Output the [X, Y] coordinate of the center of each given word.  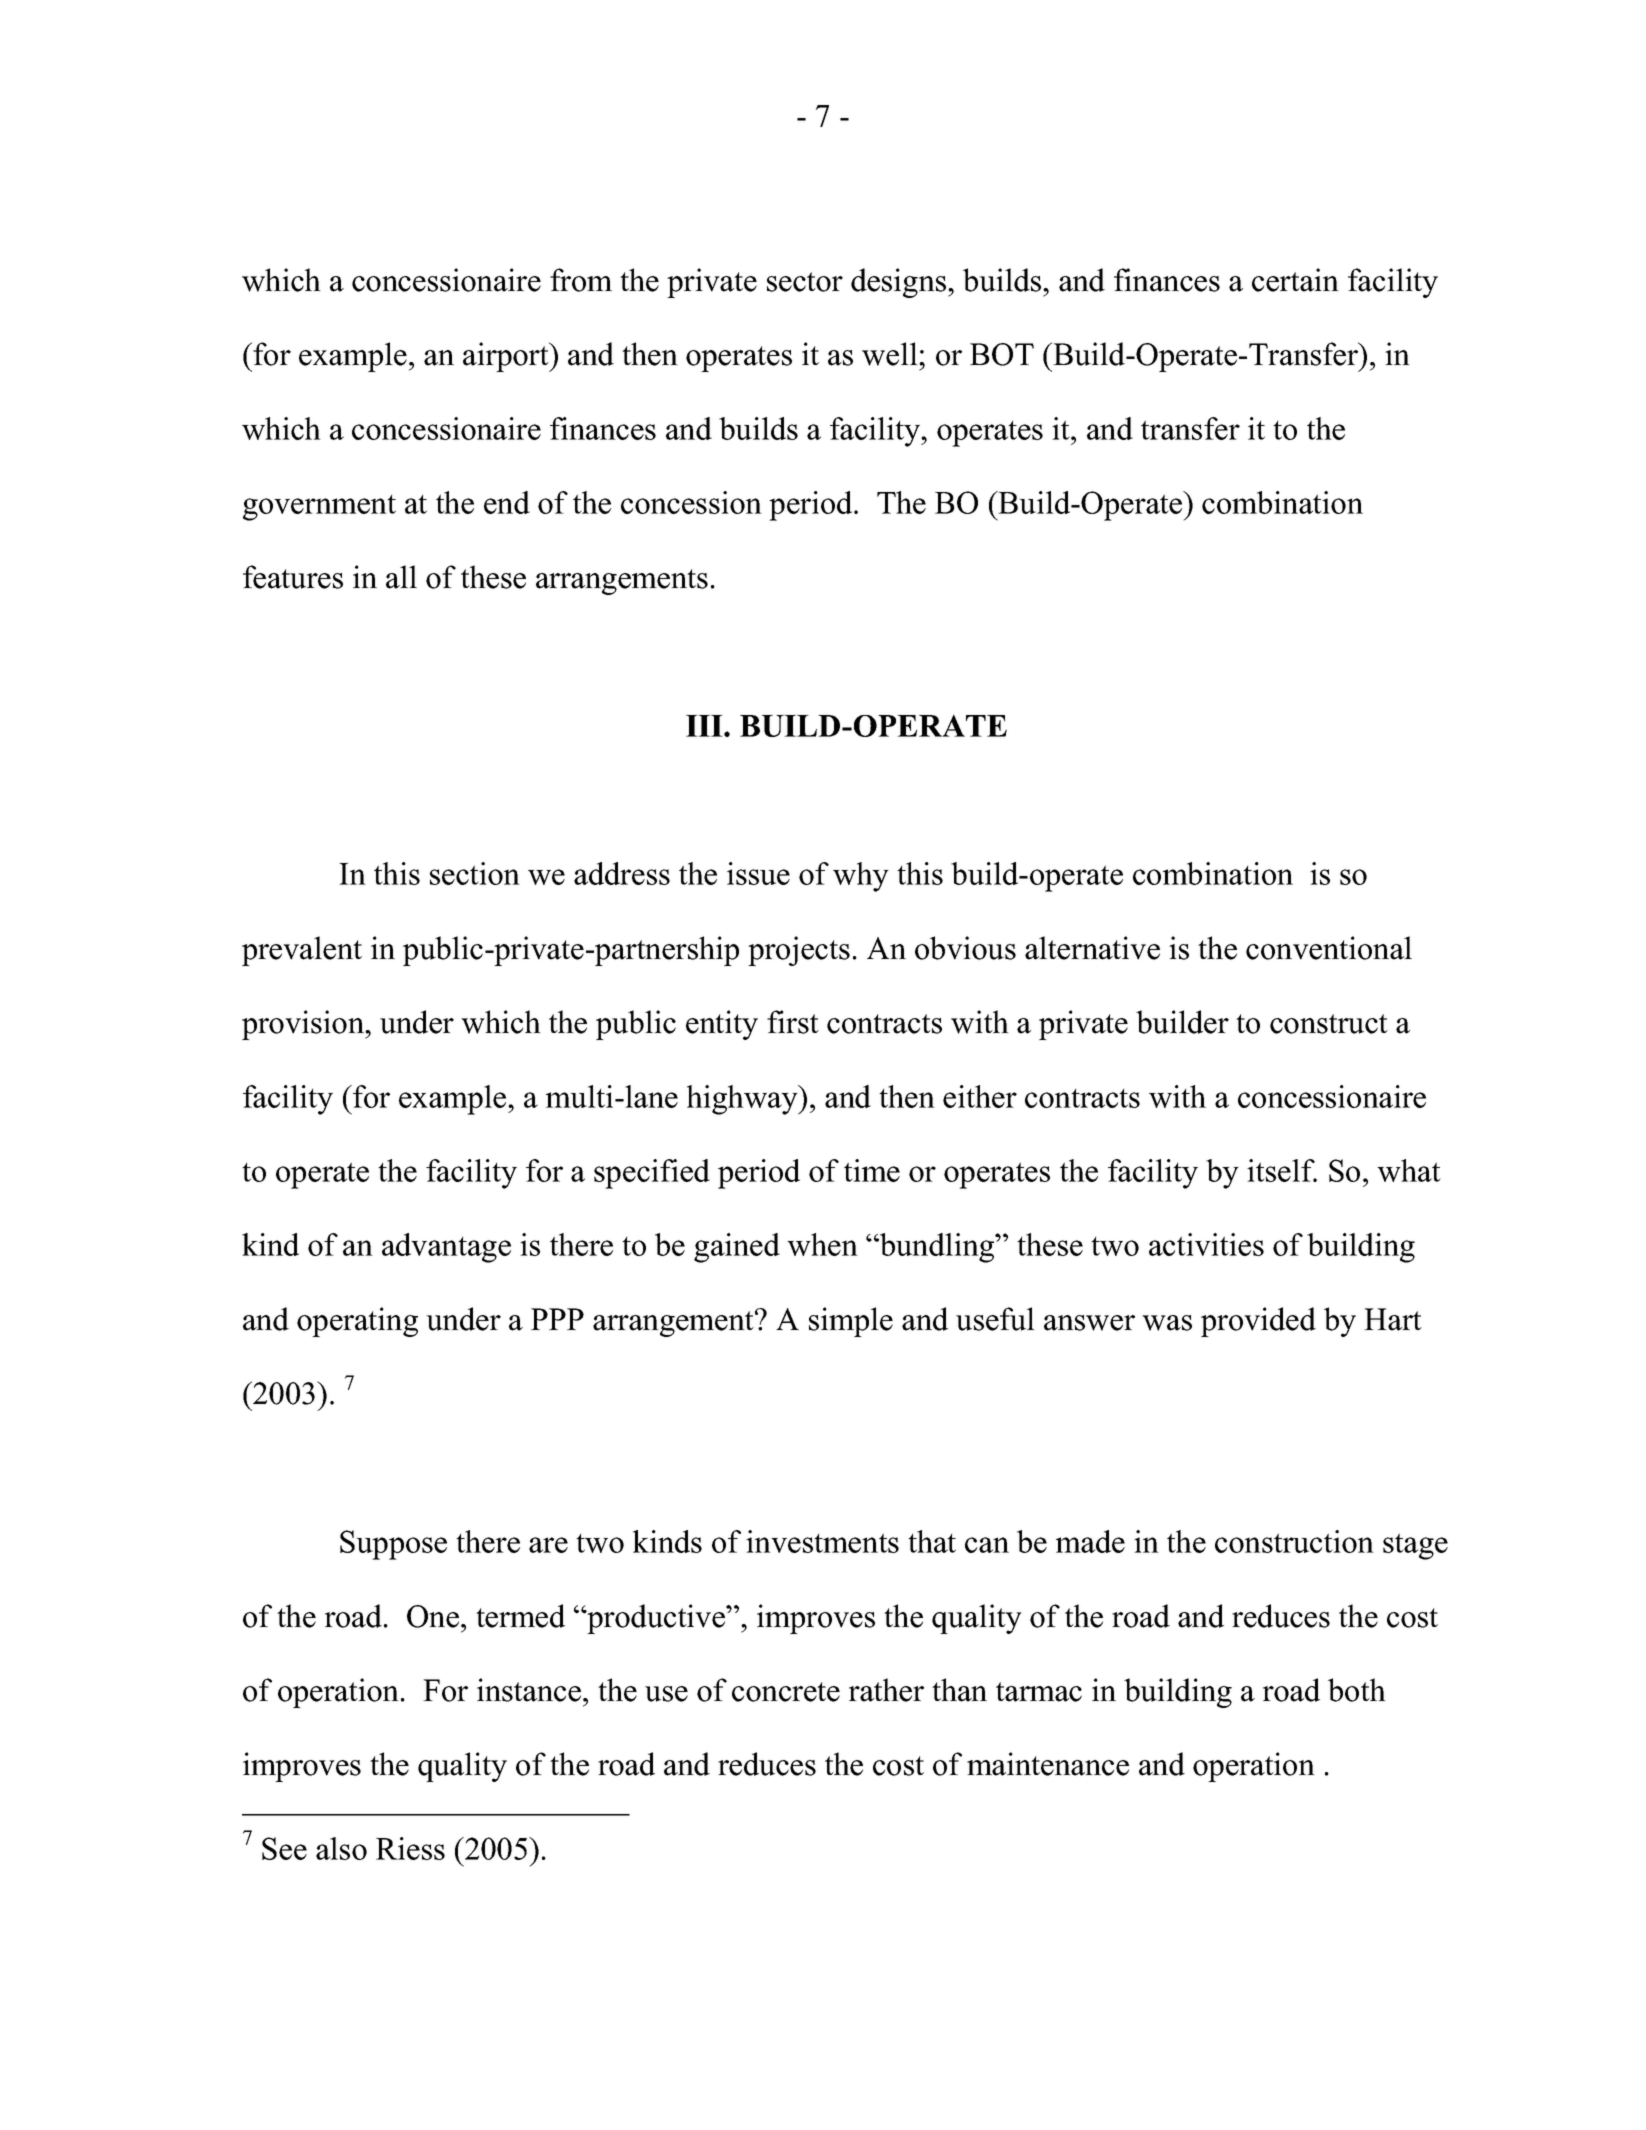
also [341, 1848]
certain [1295, 280]
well [891, 354]
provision [304, 1025]
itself [1282, 1170]
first [793, 1022]
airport [507, 357]
